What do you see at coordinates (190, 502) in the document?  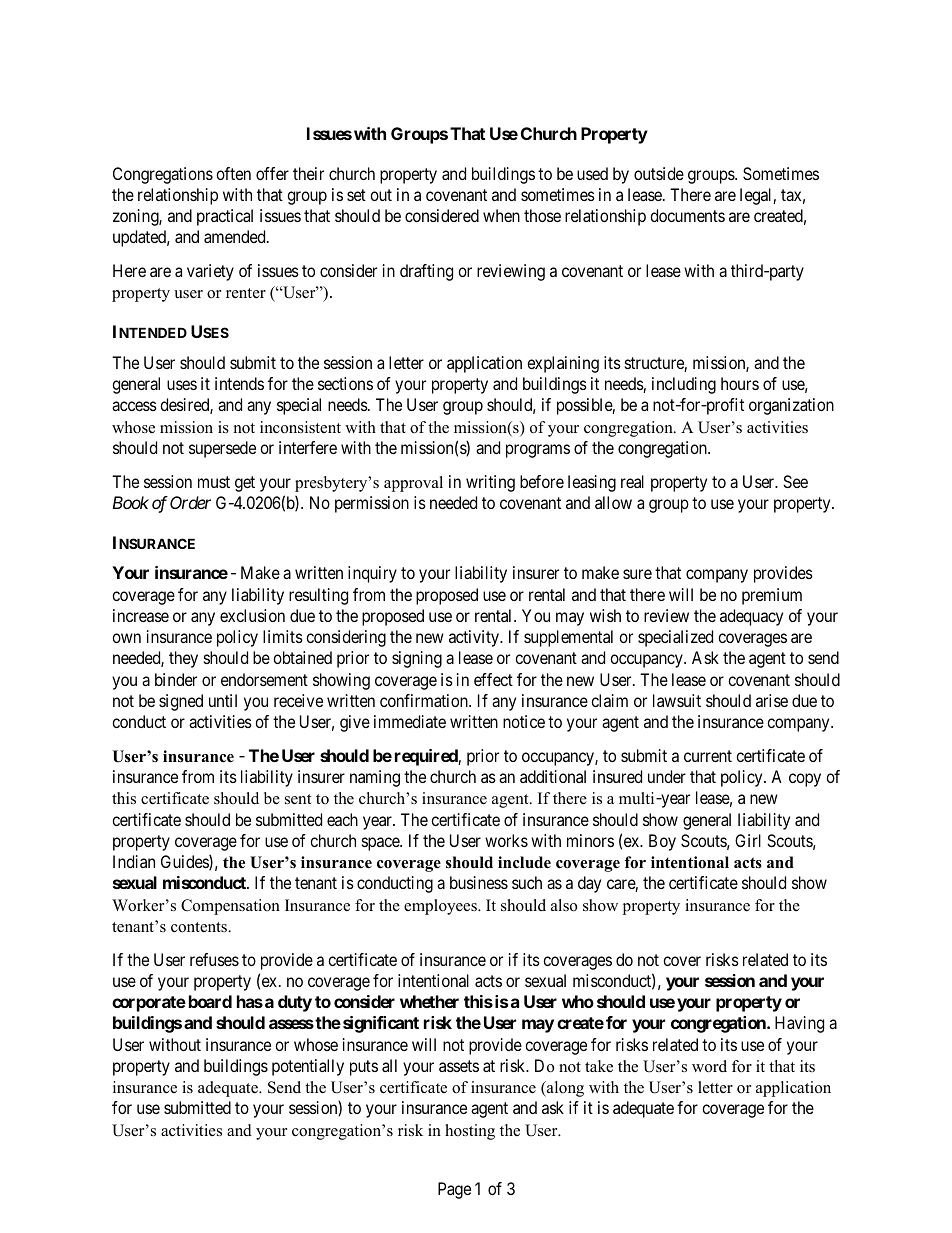 I see `Order` at bounding box center [190, 502].
